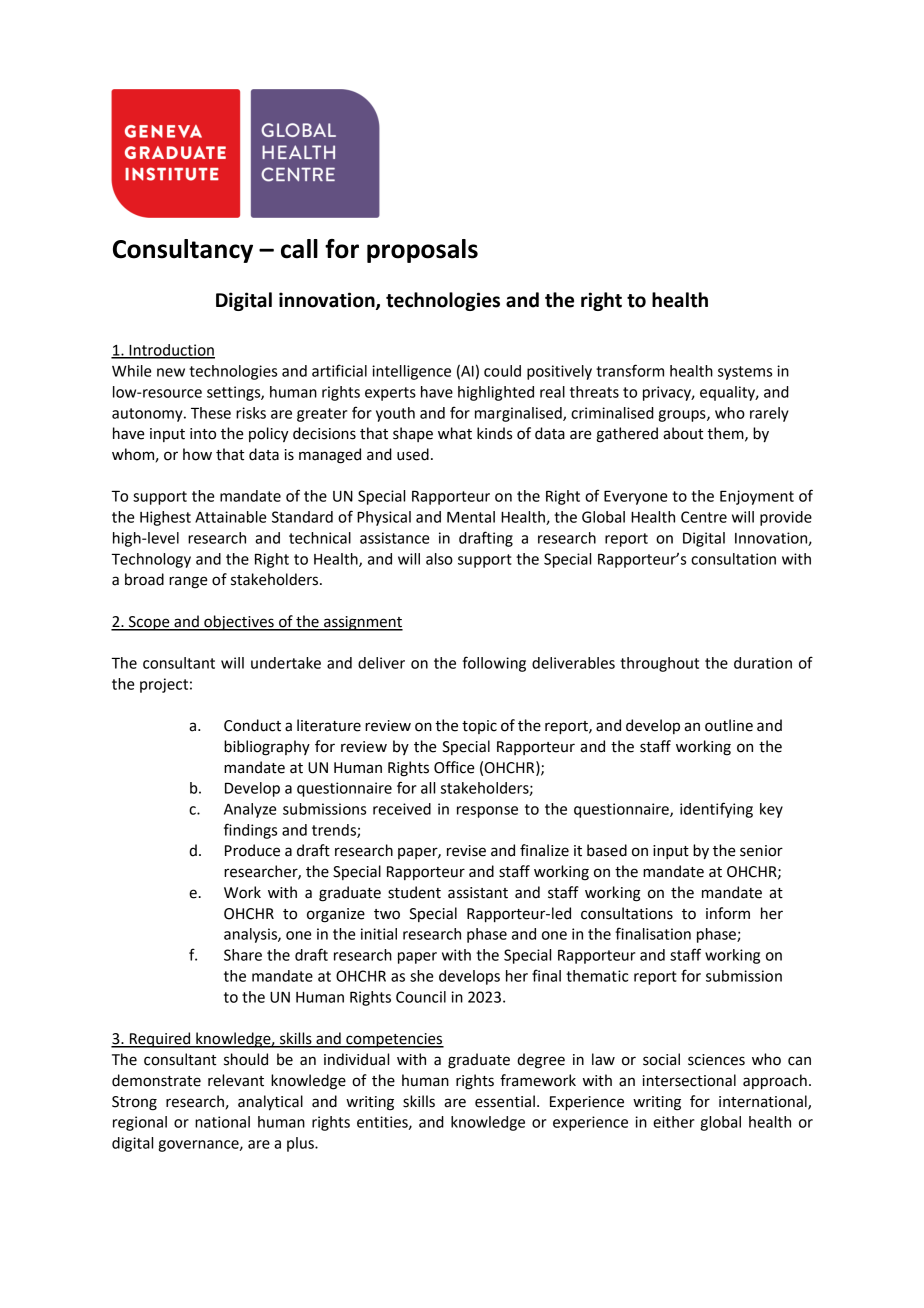 The height and width of the screenshot is (1308, 924). What do you see at coordinates (745, 373) in the screenshot?
I see `systems` at bounding box center [745, 373].
